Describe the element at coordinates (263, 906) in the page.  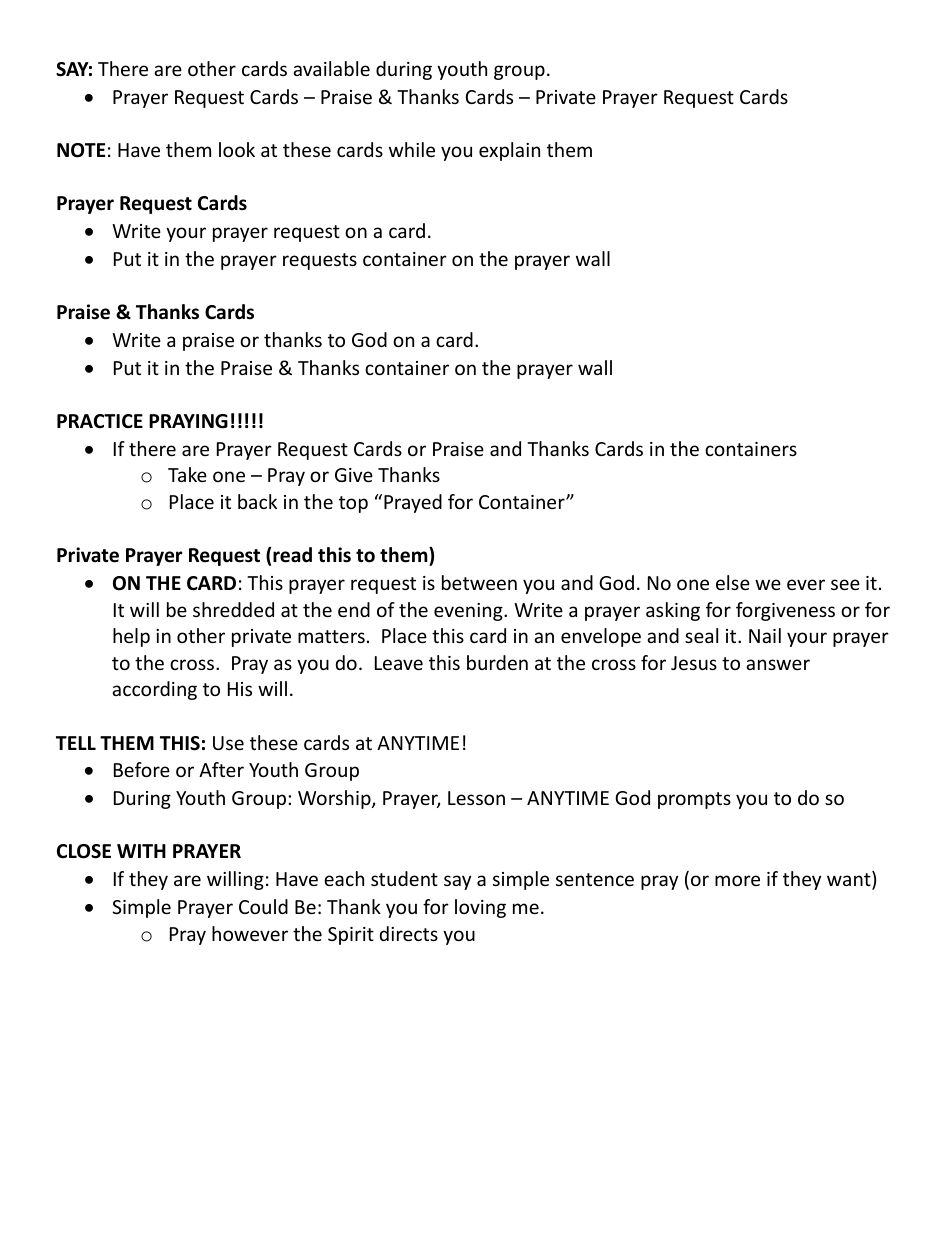
I see `Could` at that location.
